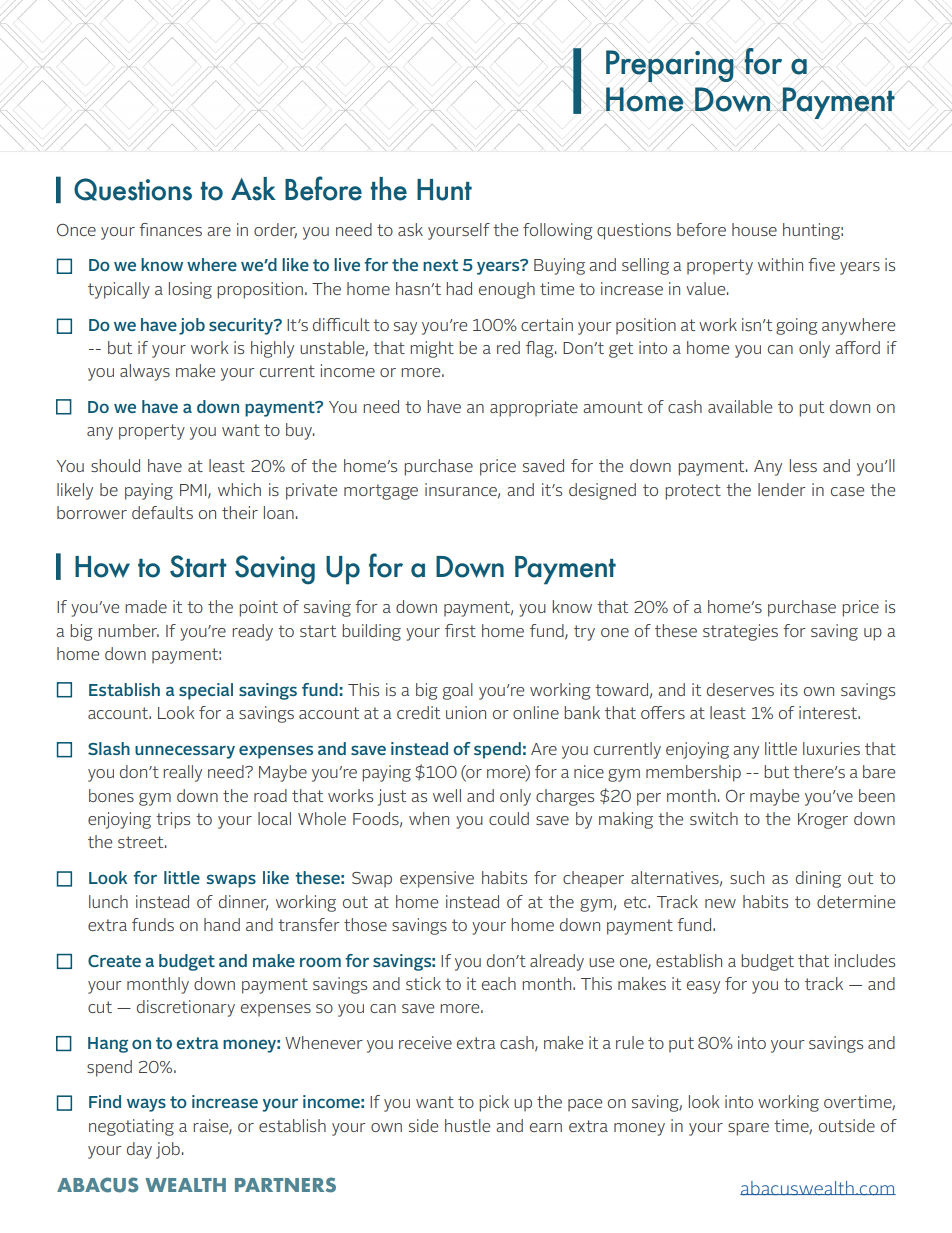 The width and height of the screenshot is (952, 1233). Describe the element at coordinates (115, 465) in the screenshot. I see `should` at that location.
